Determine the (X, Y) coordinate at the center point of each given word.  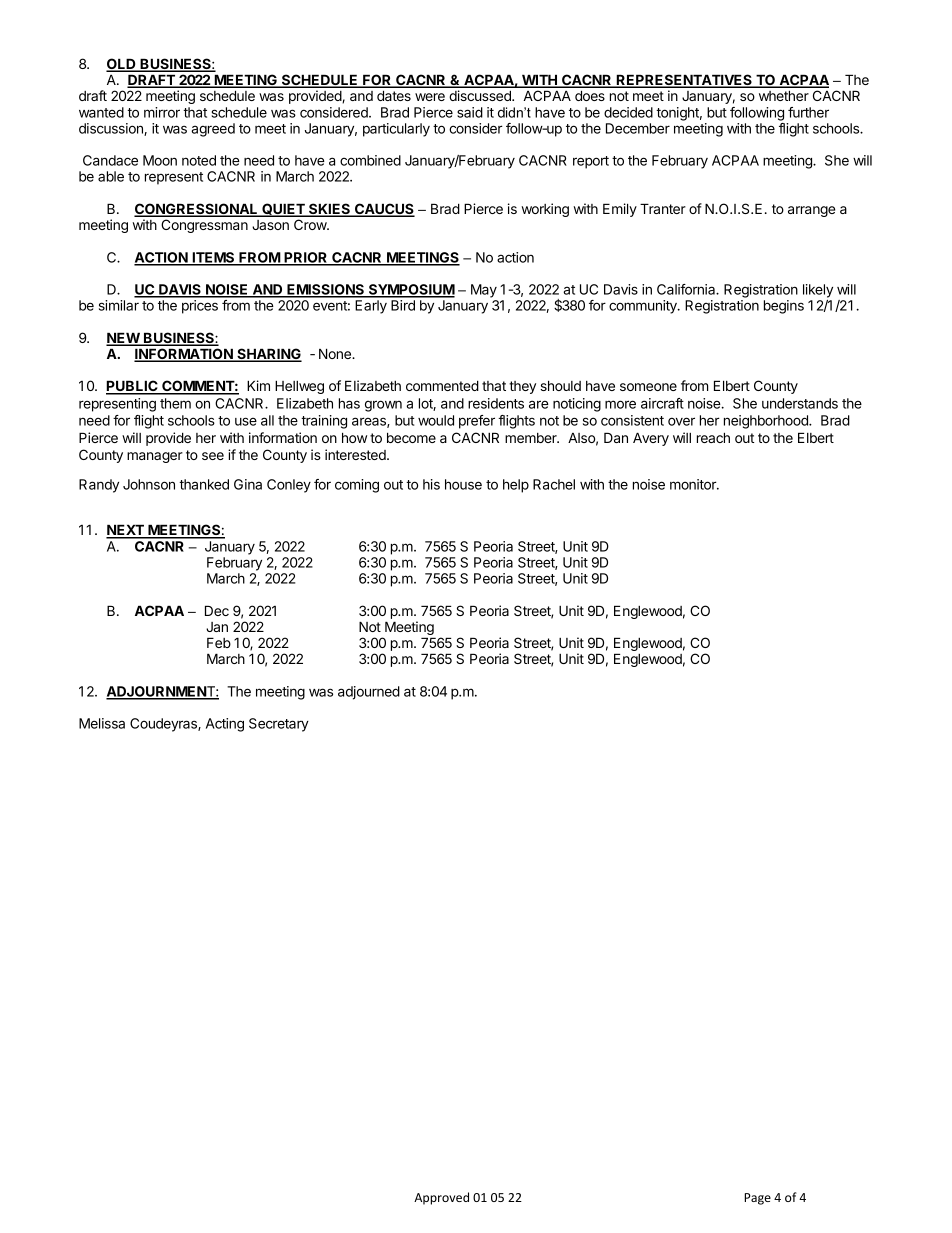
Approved (441, 1198)
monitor (694, 484)
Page (757, 1199)
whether (784, 95)
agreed (213, 130)
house (463, 484)
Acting (225, 725)
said (470, 112)
